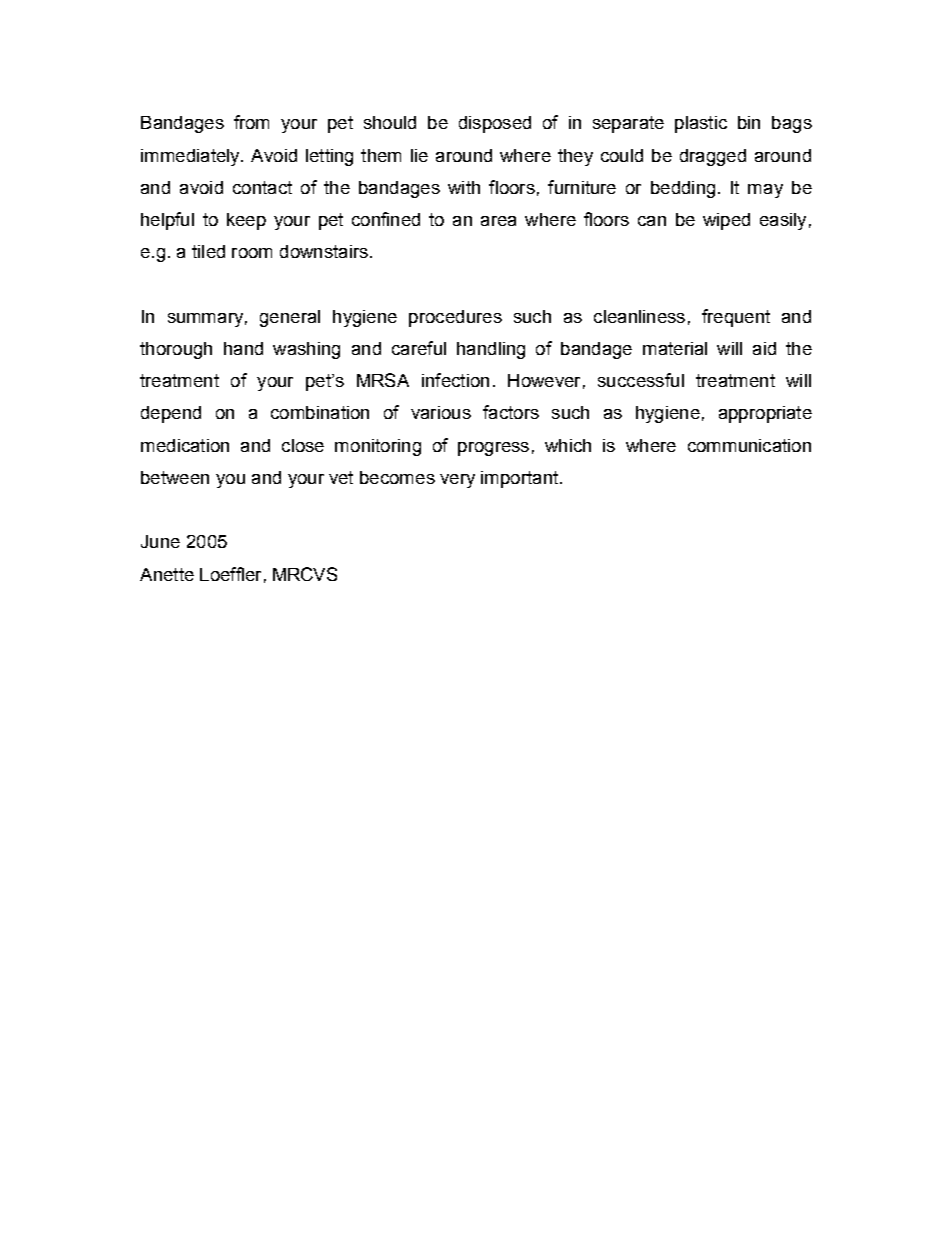 The image size is (952, 1233). I want to click on procedures, so click(455, 318).
